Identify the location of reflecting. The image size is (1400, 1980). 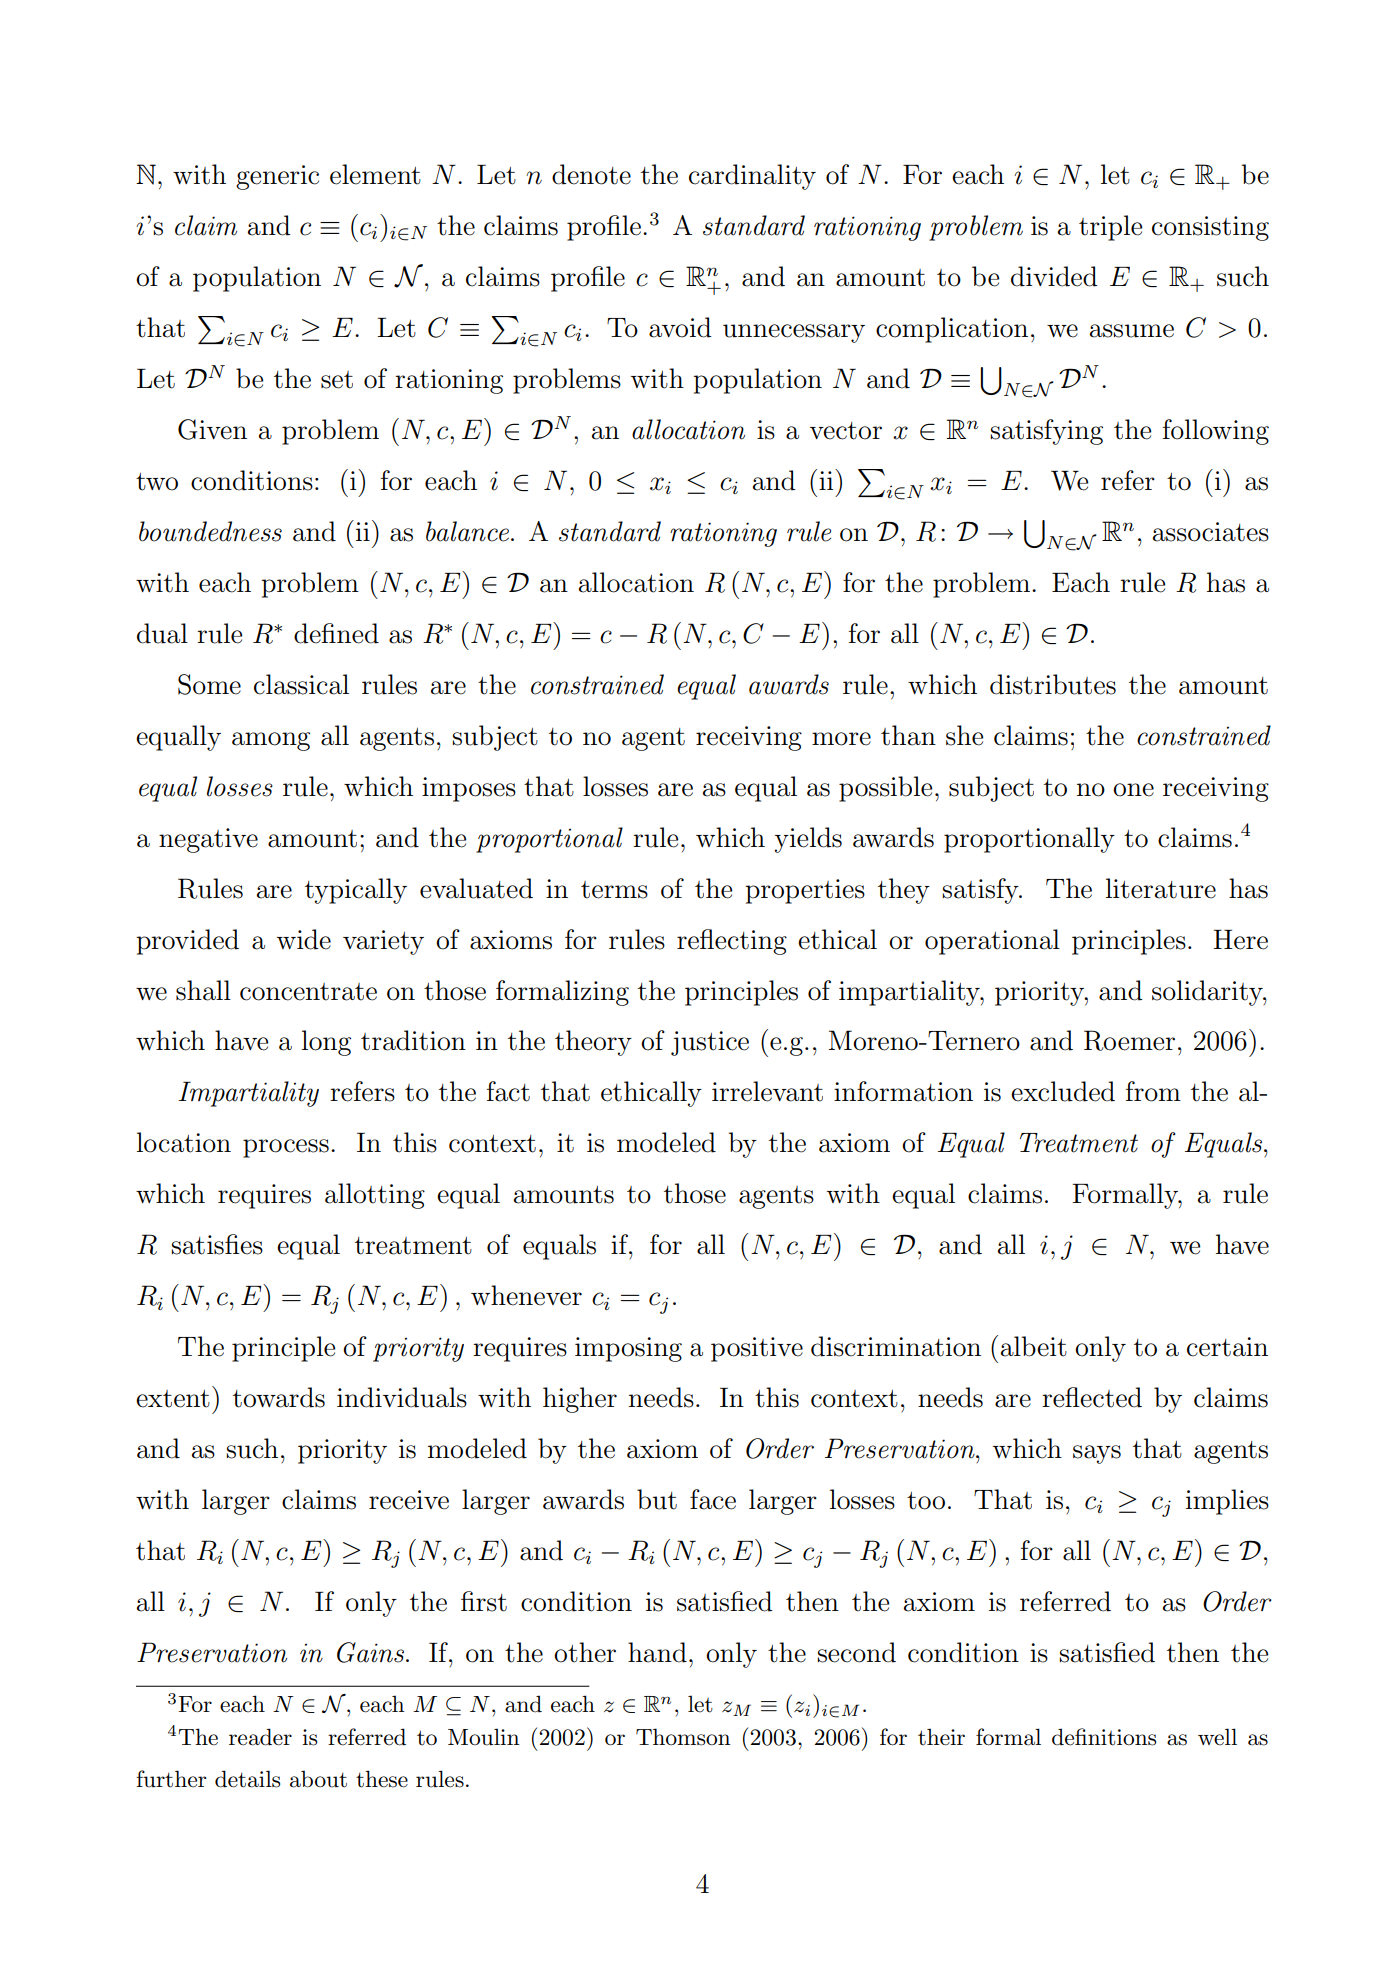
(732, 942).
